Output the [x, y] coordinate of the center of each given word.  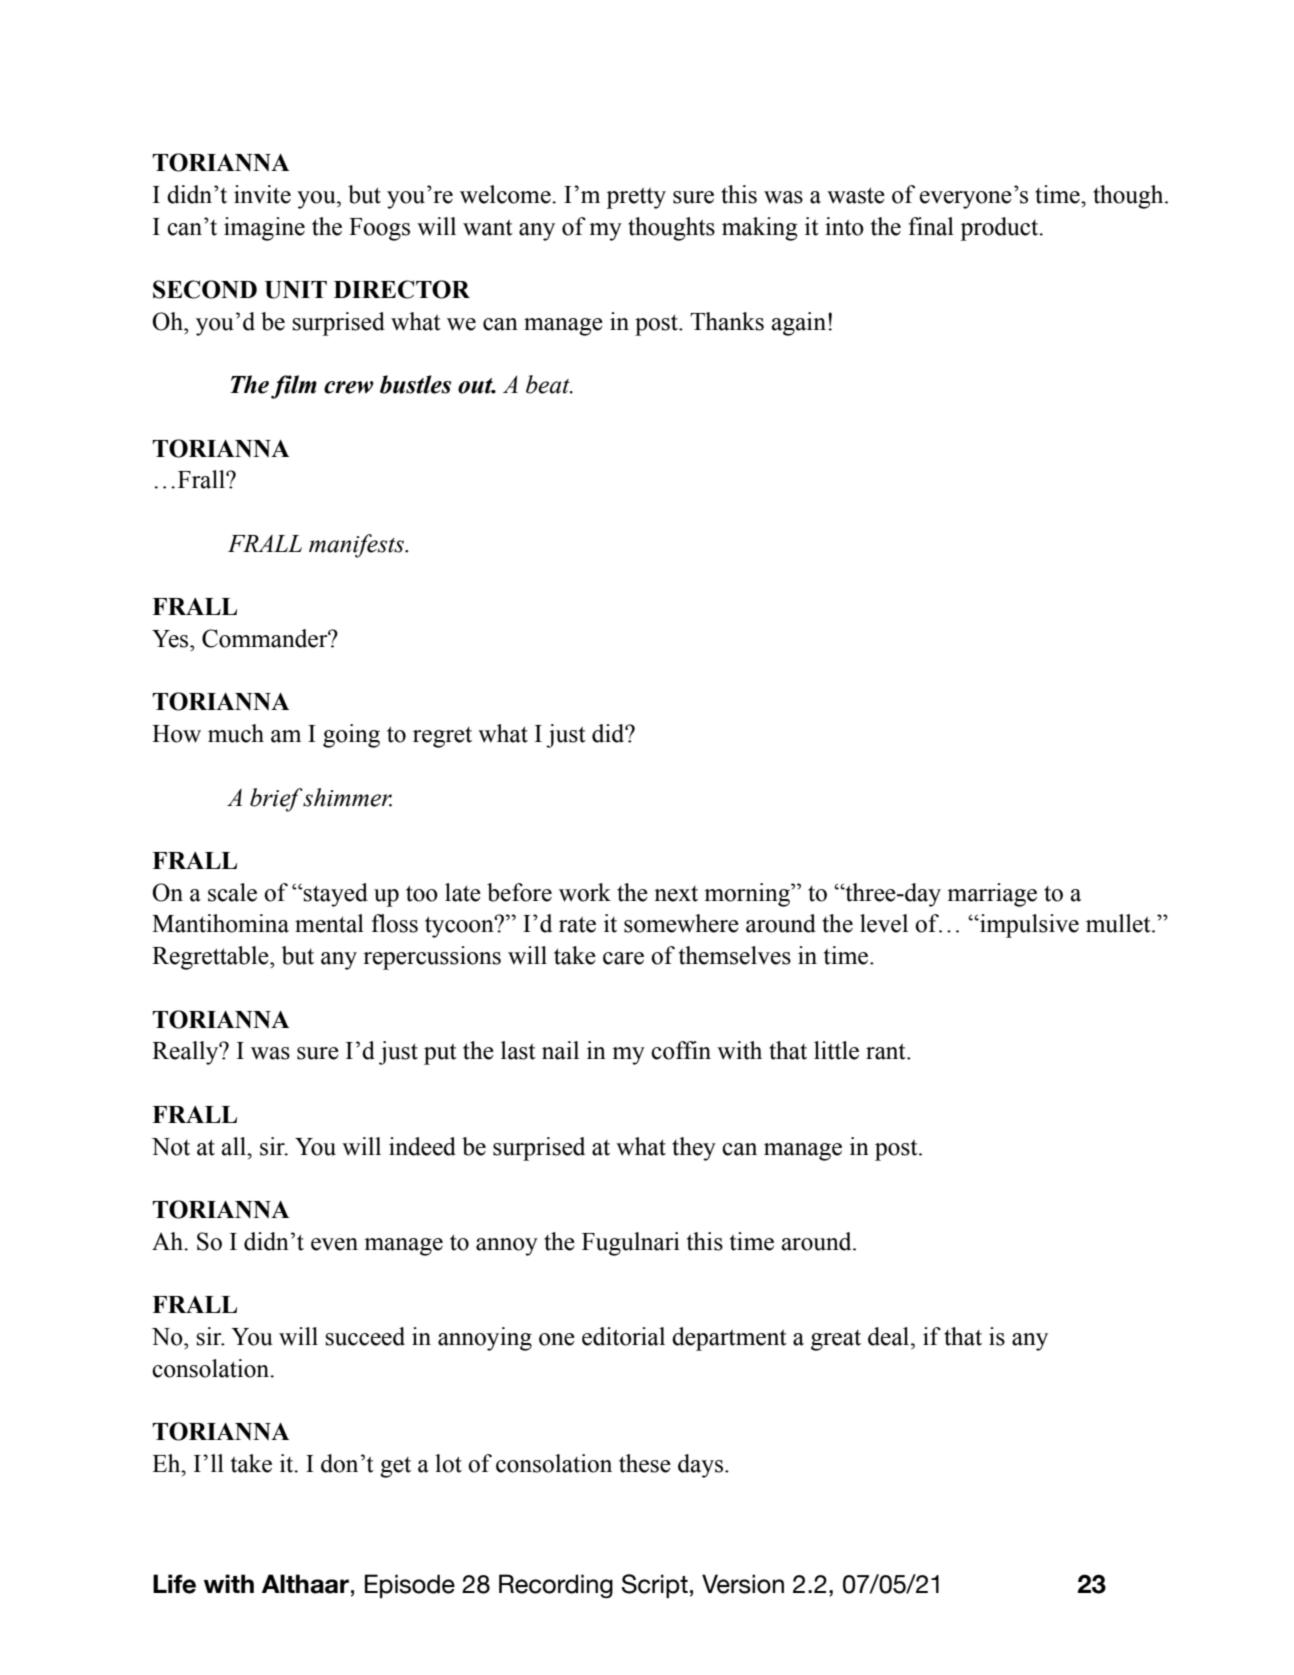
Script [655, 1586]
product [1000, 229]
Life [174, 1584]
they [694, 1149]
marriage [992, 895]
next [676, 894]
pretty [636, 198]
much [236, 733]
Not [171, 1147]
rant [887, 1052]
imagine [264, 229]
